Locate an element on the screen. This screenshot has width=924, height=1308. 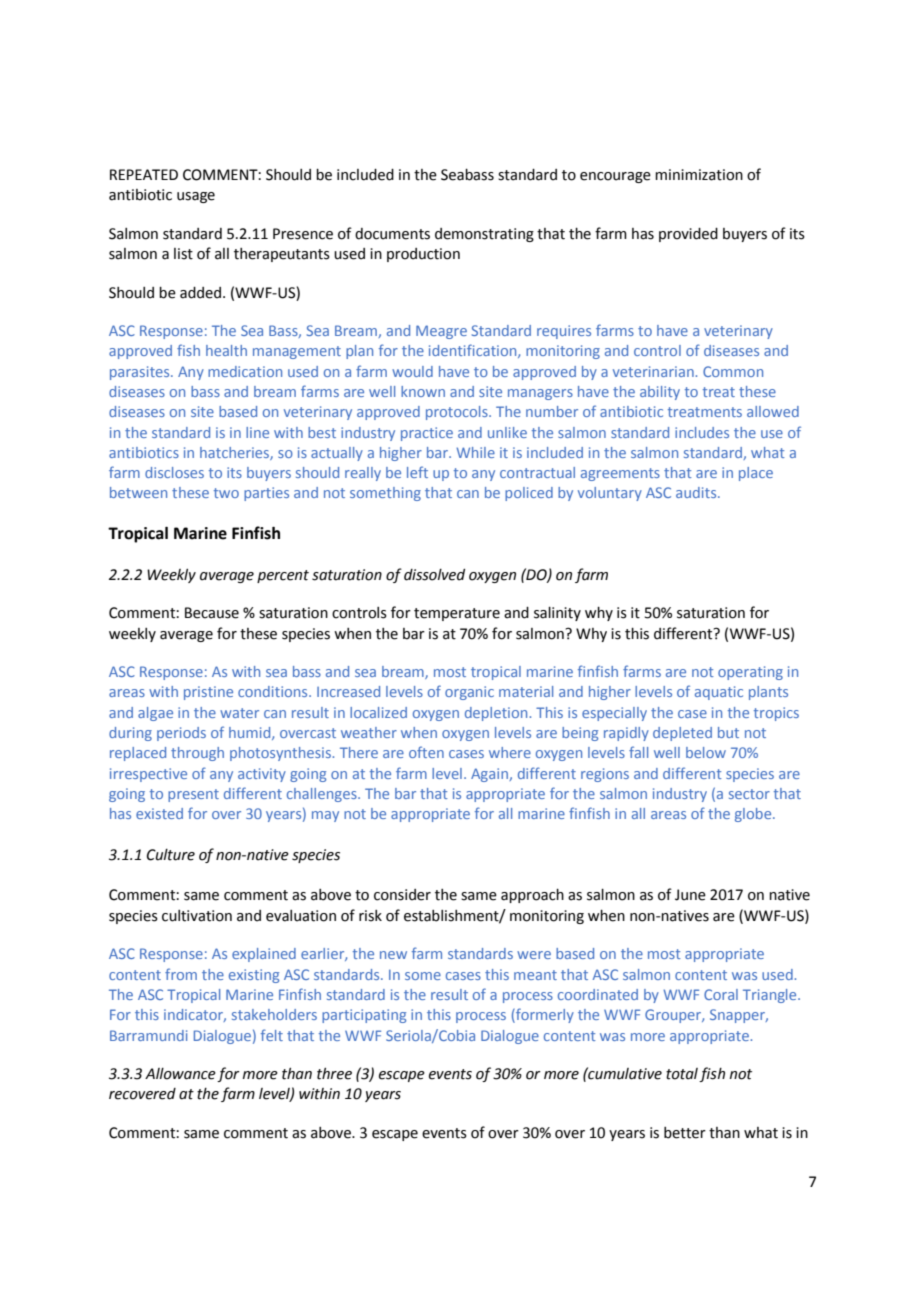
pristine is located at coordinates (208, 693).
